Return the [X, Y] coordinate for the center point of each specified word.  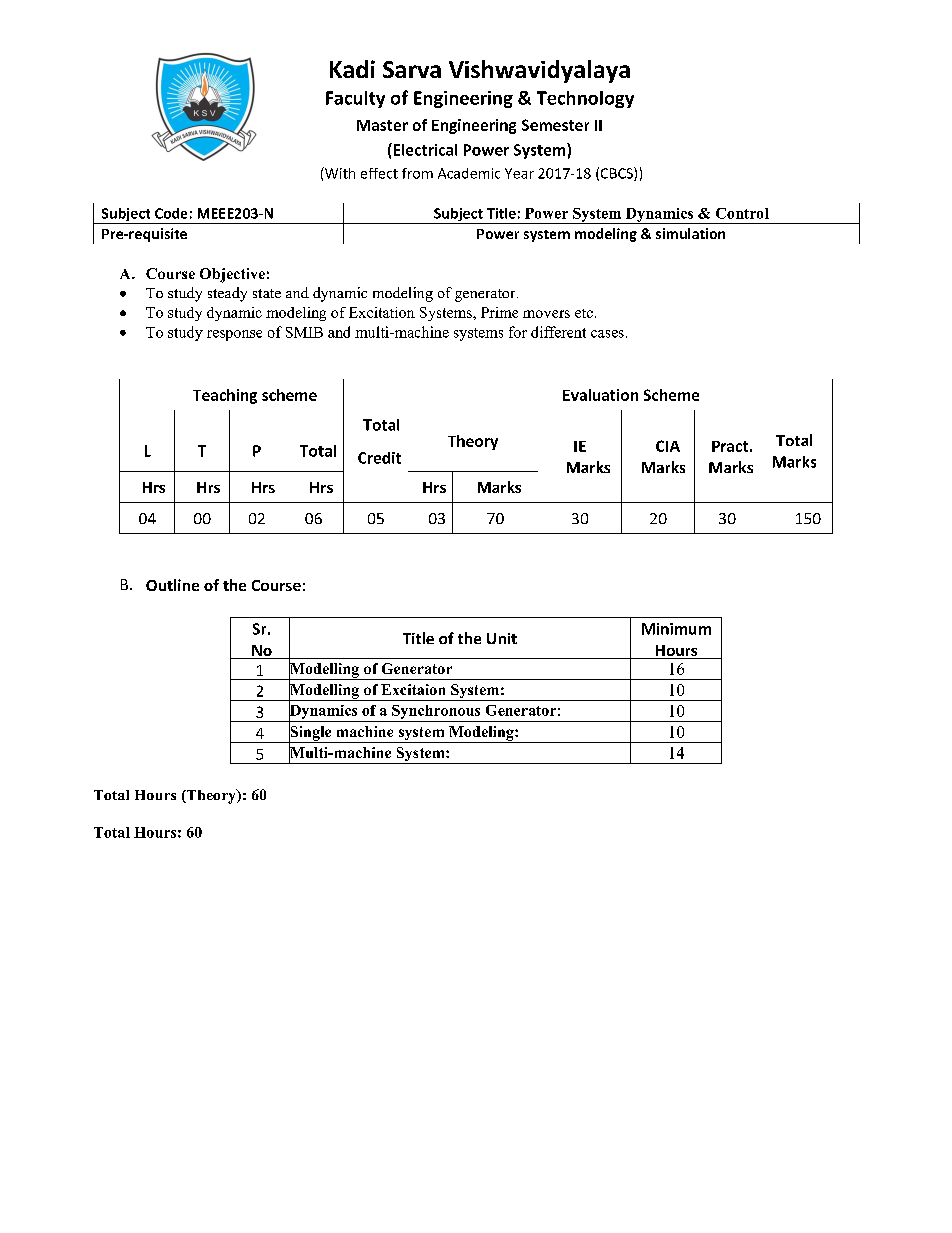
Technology [585, 99]
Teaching [225, 396]
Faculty [355, 99]
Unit [502, 638]
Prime [499, 312]
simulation [690, 233]
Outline [172, 585]
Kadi [352, 69]
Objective [232, 275]
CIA [668, 446]
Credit [379, 458]
